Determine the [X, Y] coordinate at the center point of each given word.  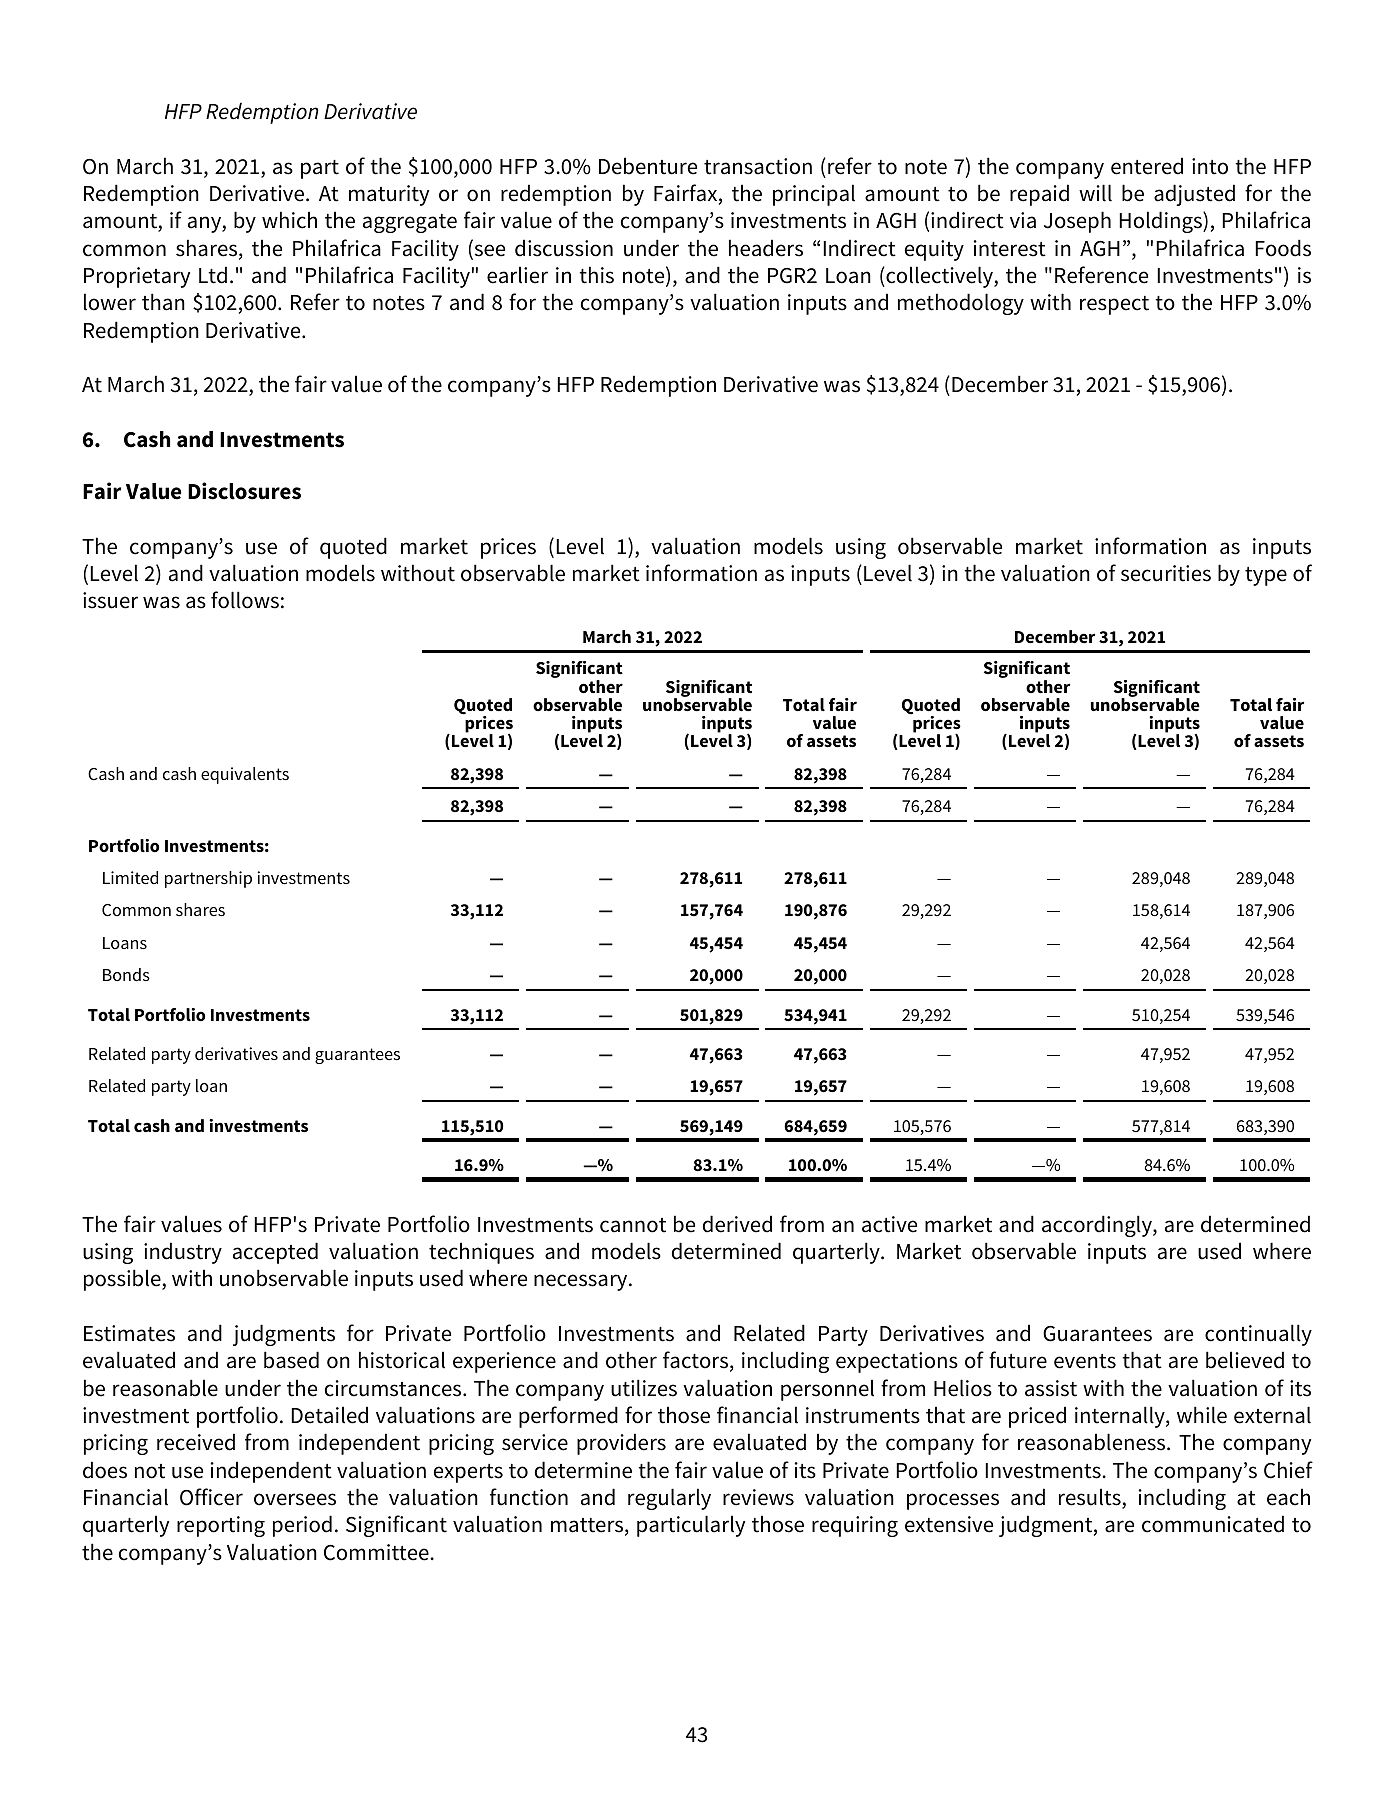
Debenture [648, 166]
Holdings [1161, 222]
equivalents [245, 775]
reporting [221, 1526]
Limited [130, 878]
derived [737, 1224]
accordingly [1098, 1226]
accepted [275, 1253]
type [1266, 576]
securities [1166, 573]
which [289, 220]
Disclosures [244, 491]
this [596, 275]
